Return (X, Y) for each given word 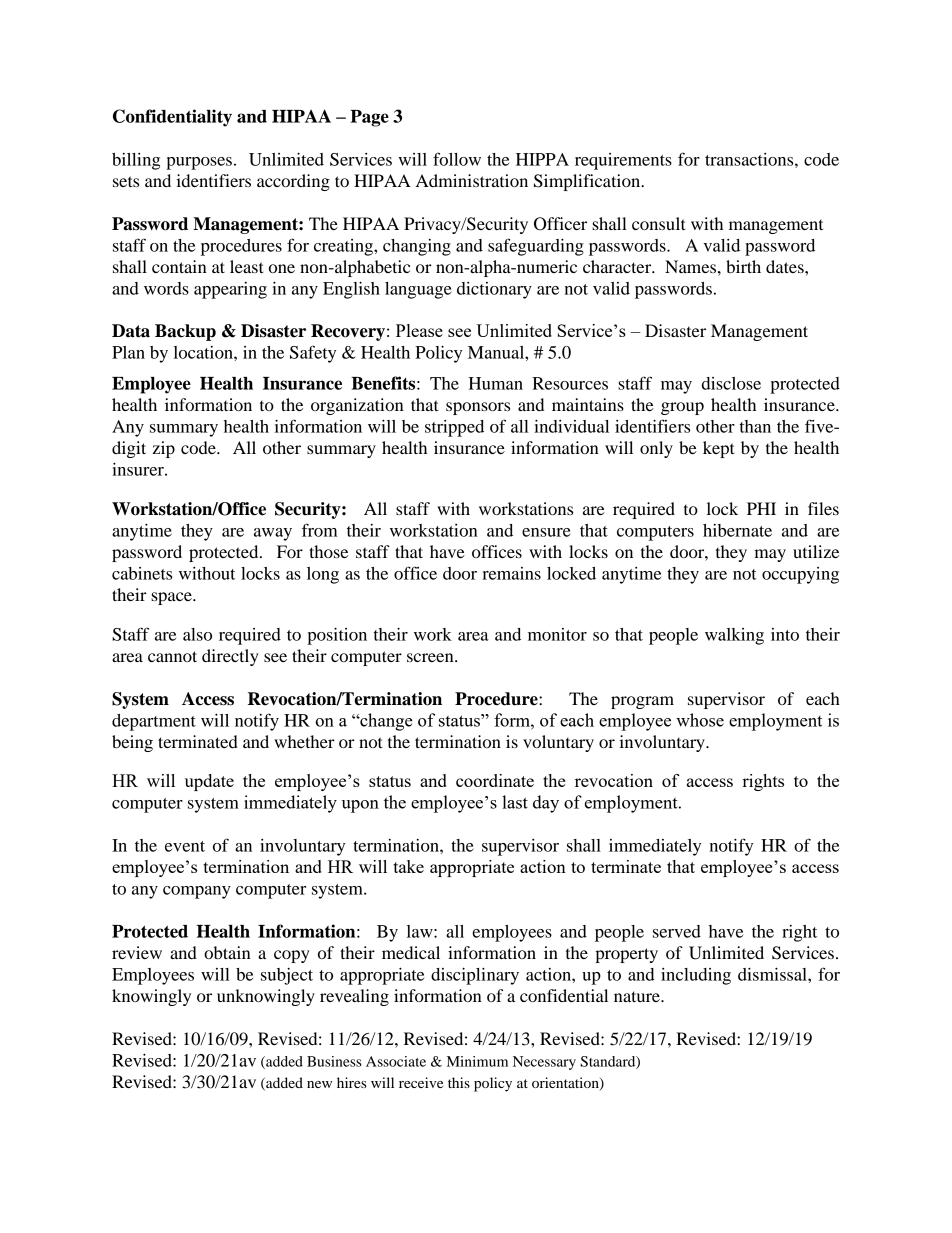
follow (457, 159)
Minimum (477, 1061)
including (696, 976)
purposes (199, 163)
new (319, 1084)
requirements (623, 161)
